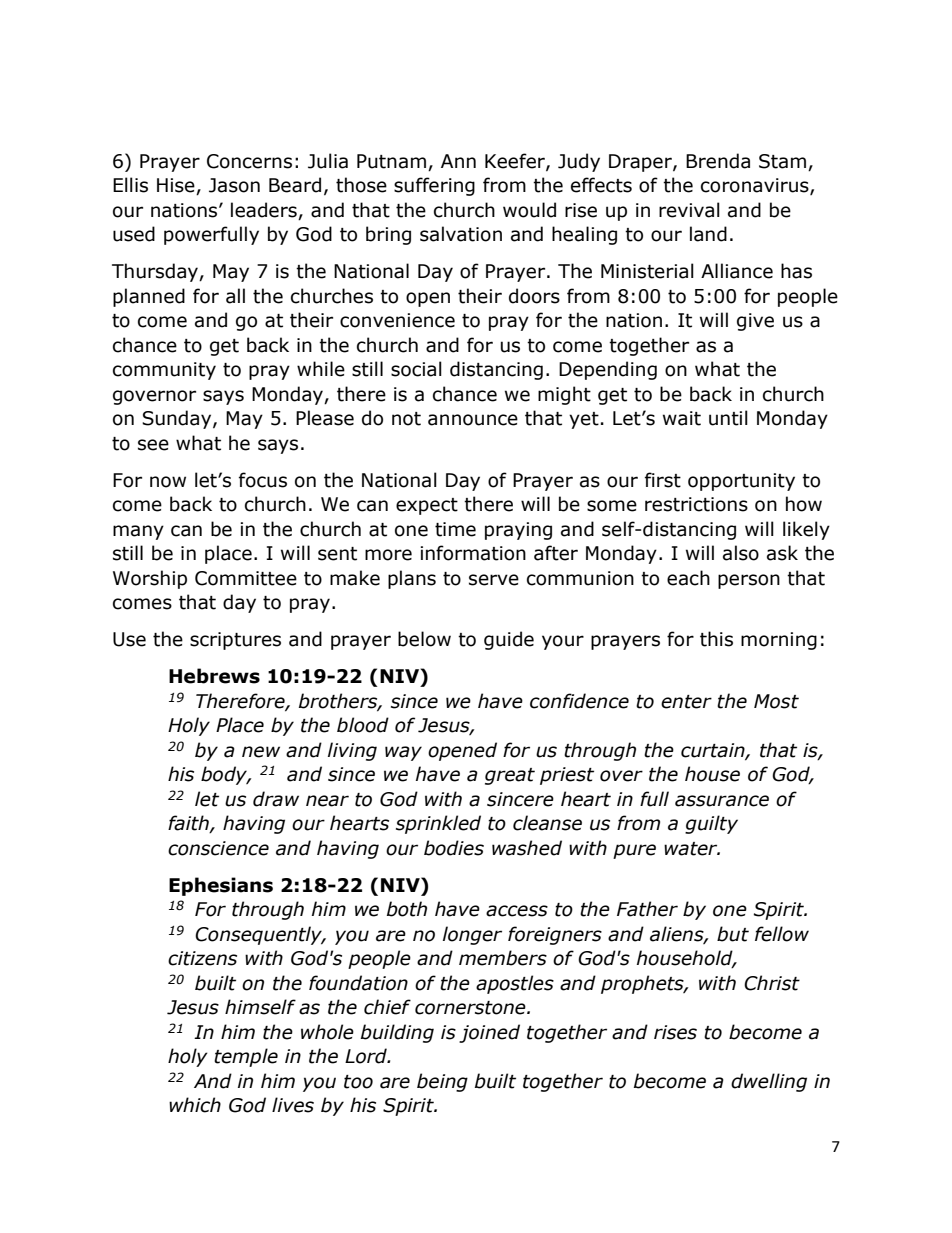 The width and height of the document is (952, 1233). Describe the element at coordinates (235, 641) in the document. I see `scriptures` at that location.
